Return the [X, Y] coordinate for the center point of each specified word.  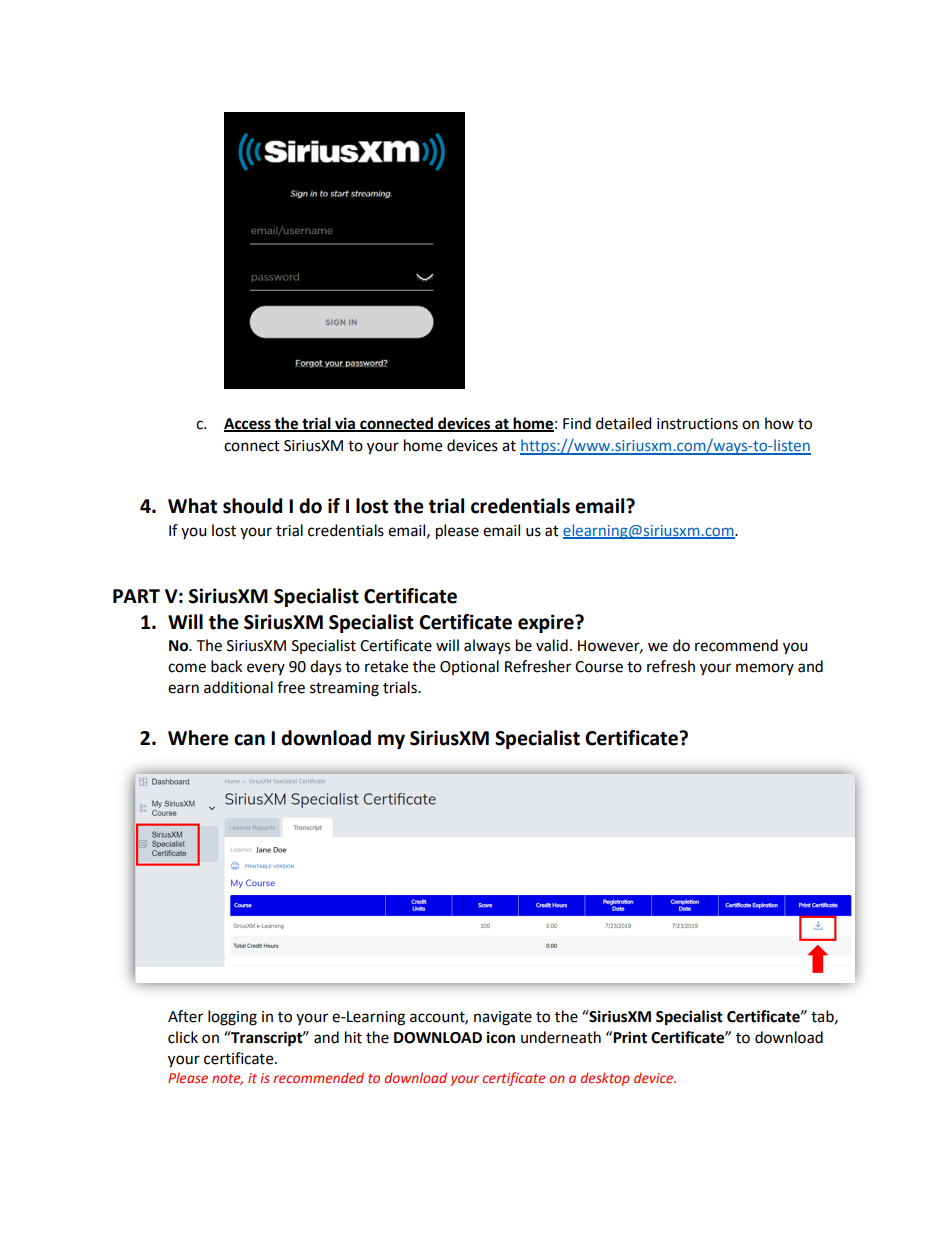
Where [198, 738]
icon [501, 1037]
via [345, 424]
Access [248, 424]
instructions [697, 424]
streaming [344, 689]
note [227, 1079]
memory [765, 669]
